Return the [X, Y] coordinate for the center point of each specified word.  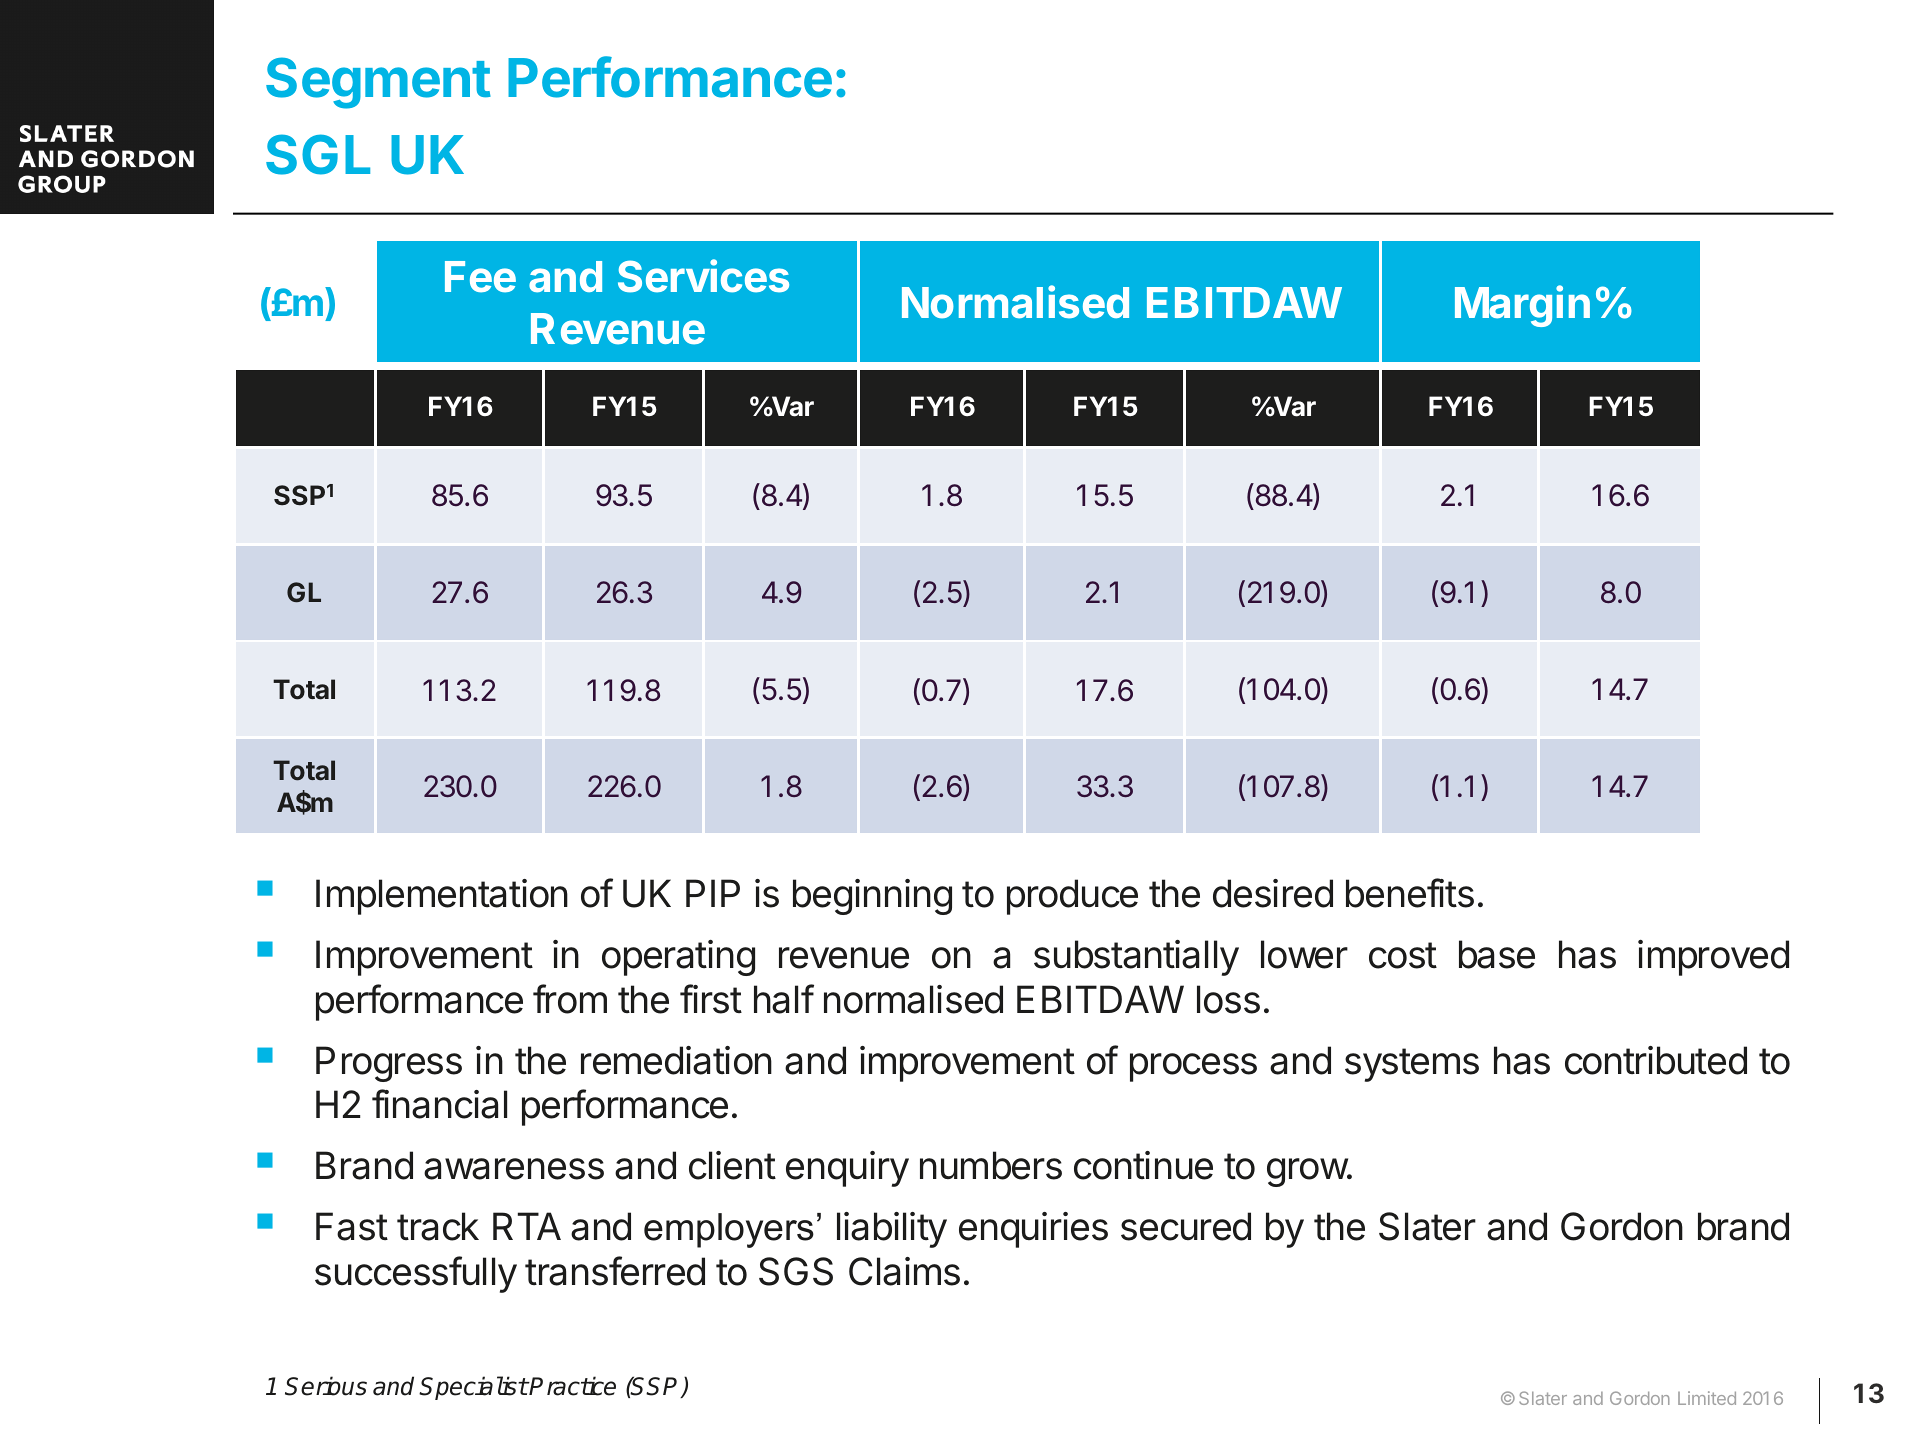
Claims [904, 1271]
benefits [1410, 893]
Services [703, 276]
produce [1072, 897]
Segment [378, 83]
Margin [1522, 306]
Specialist [473, 1388]
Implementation [442, 897]
